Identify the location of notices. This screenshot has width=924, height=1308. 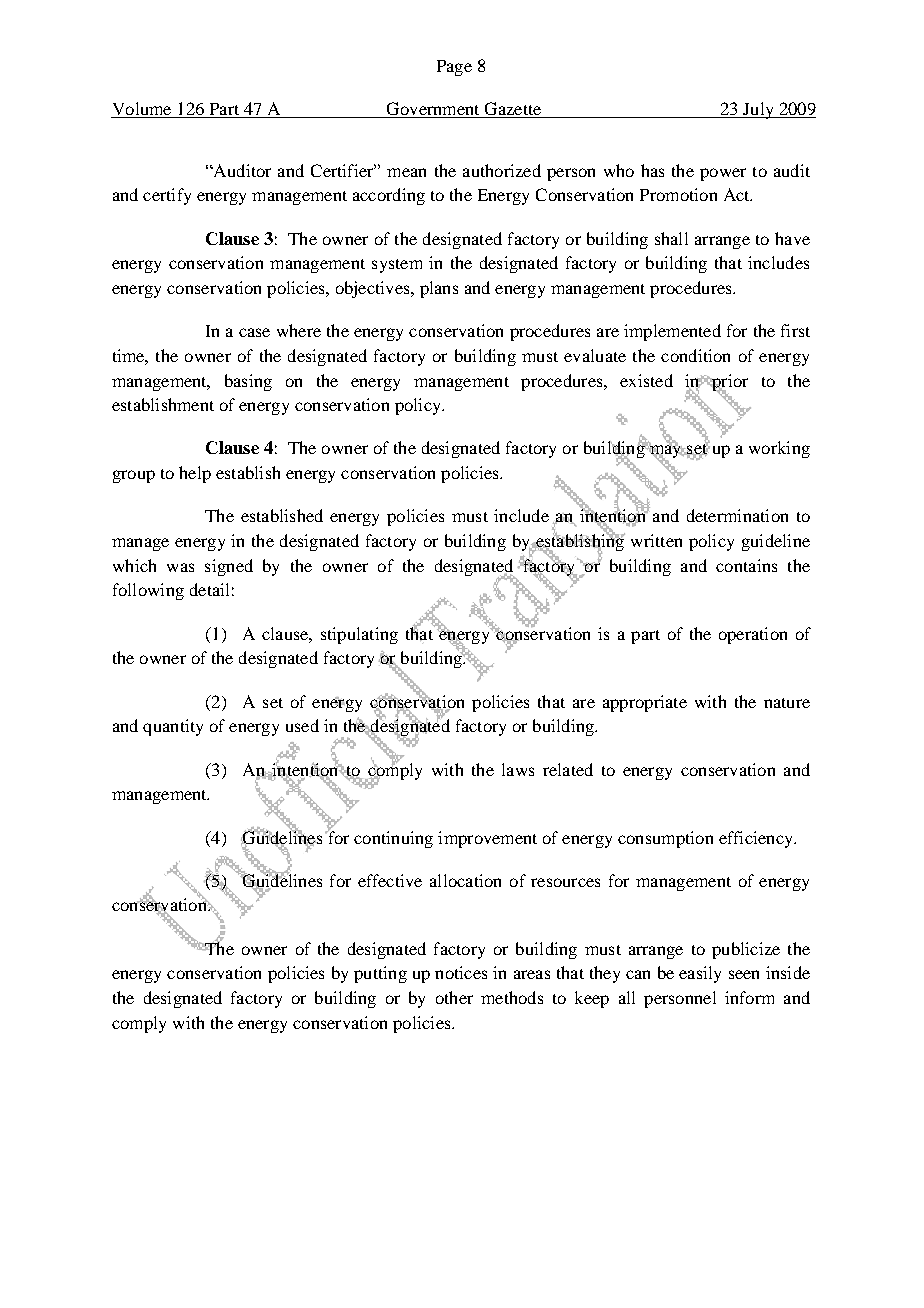
(461, 972).
